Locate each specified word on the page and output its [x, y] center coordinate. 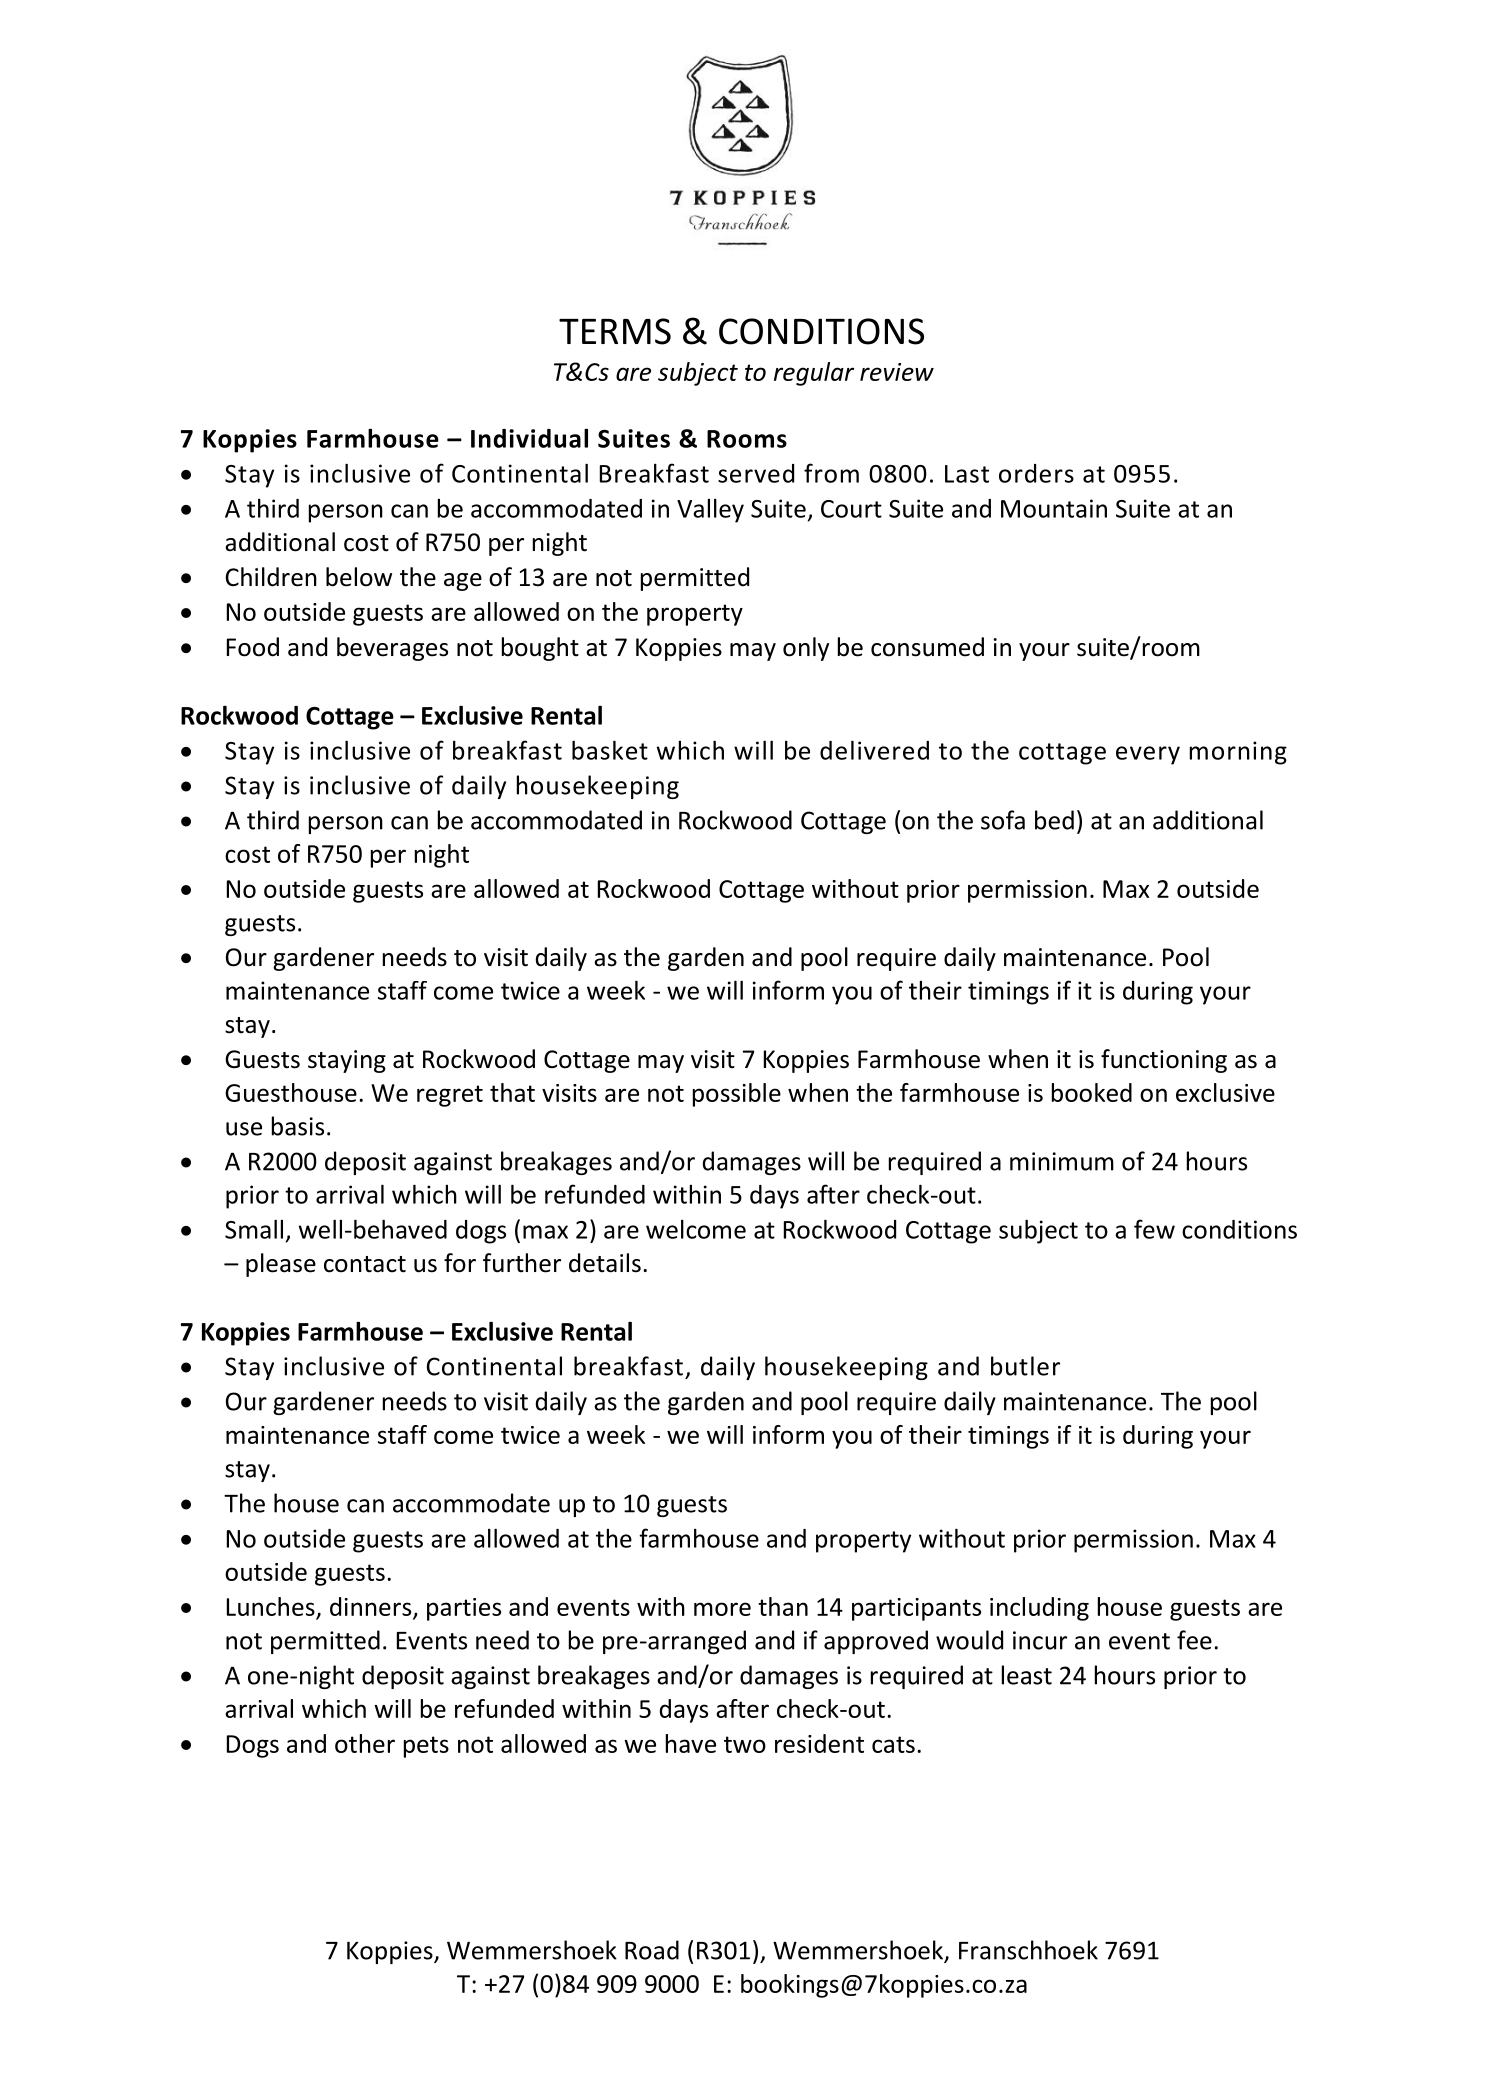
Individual [529, 438]
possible [737, 1095]
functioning [1164, 1061]
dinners [372, 1607]
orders [1036, 473]
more [722, 1609]
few [1154, 1229]
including [1039, 1609]
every [1148, 755]
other [365, 1743]
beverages [392, 649]
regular [814, 374]
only [806, 649]
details [605, 1263]
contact [365, 1264]
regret [450, 1096]
